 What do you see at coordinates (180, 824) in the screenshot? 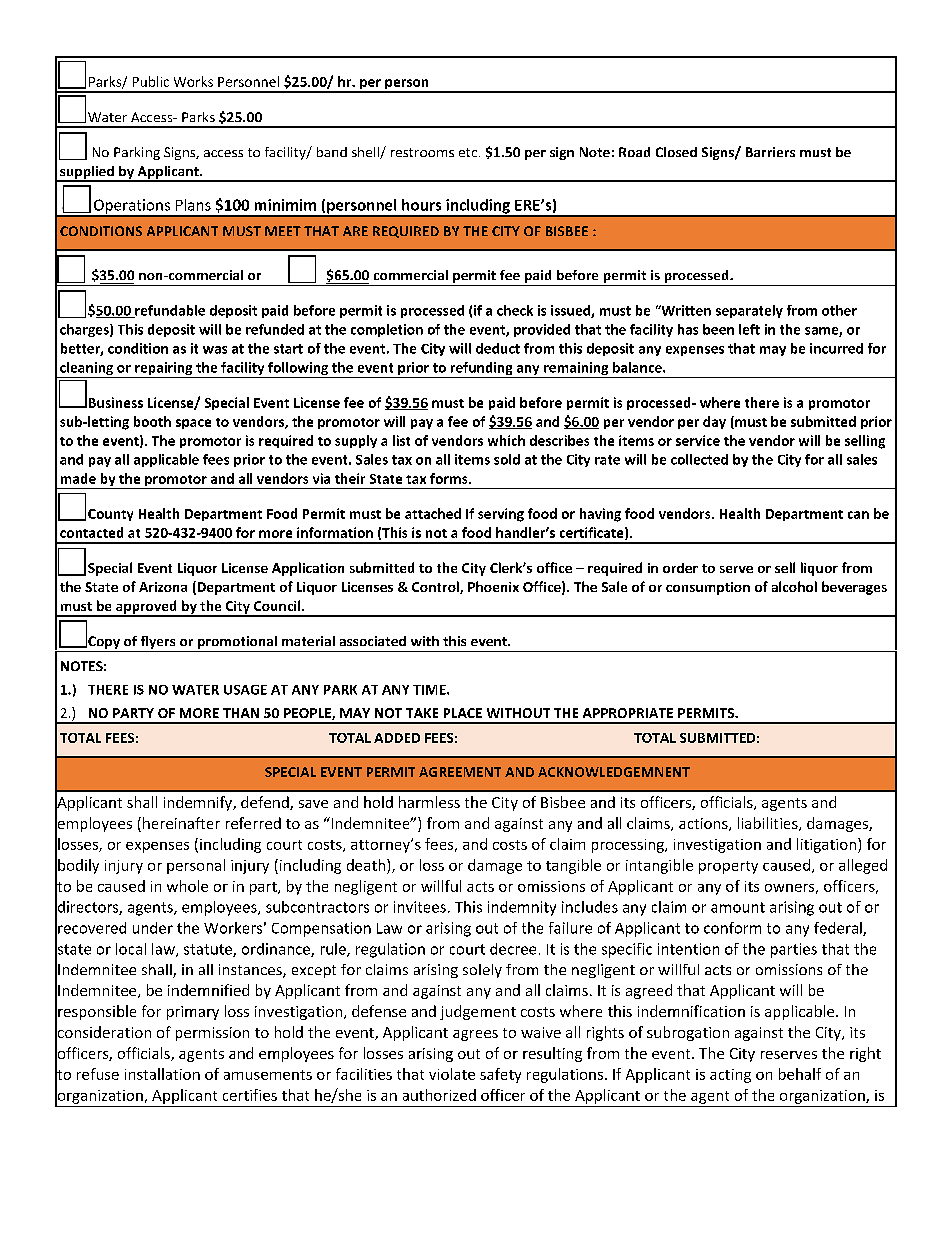
I see `hereinafter` at bounding box center [180, 824].
